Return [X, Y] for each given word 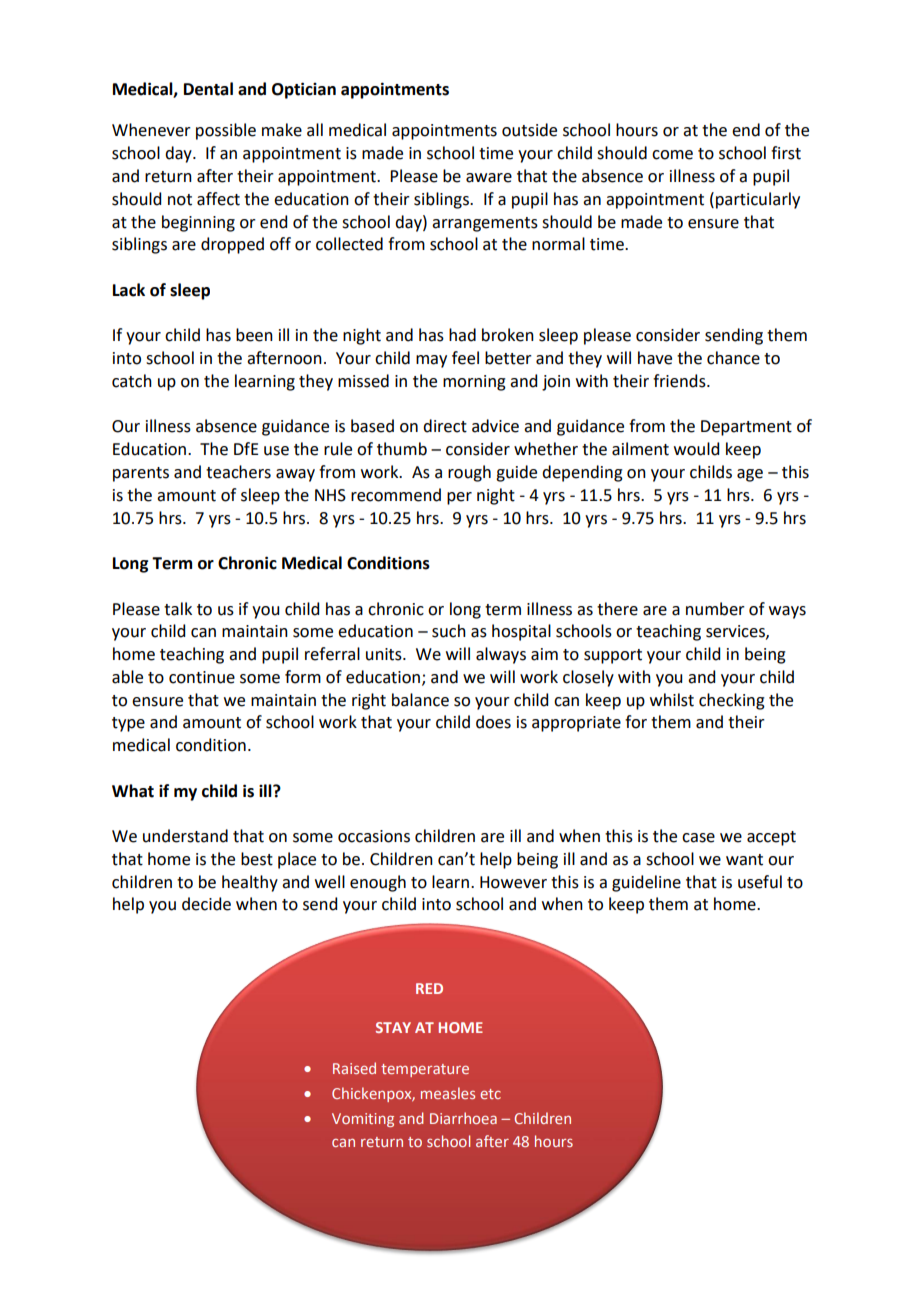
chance [733, 358]
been [254, 335]
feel [465, 358]
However [513, 882]
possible [226, 131]
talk [178, 609]
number [715, 609]
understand [185, 836]
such [449, 631]
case [698, 838]
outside [529, 130]
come [672, 155]
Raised [354, 1068]
